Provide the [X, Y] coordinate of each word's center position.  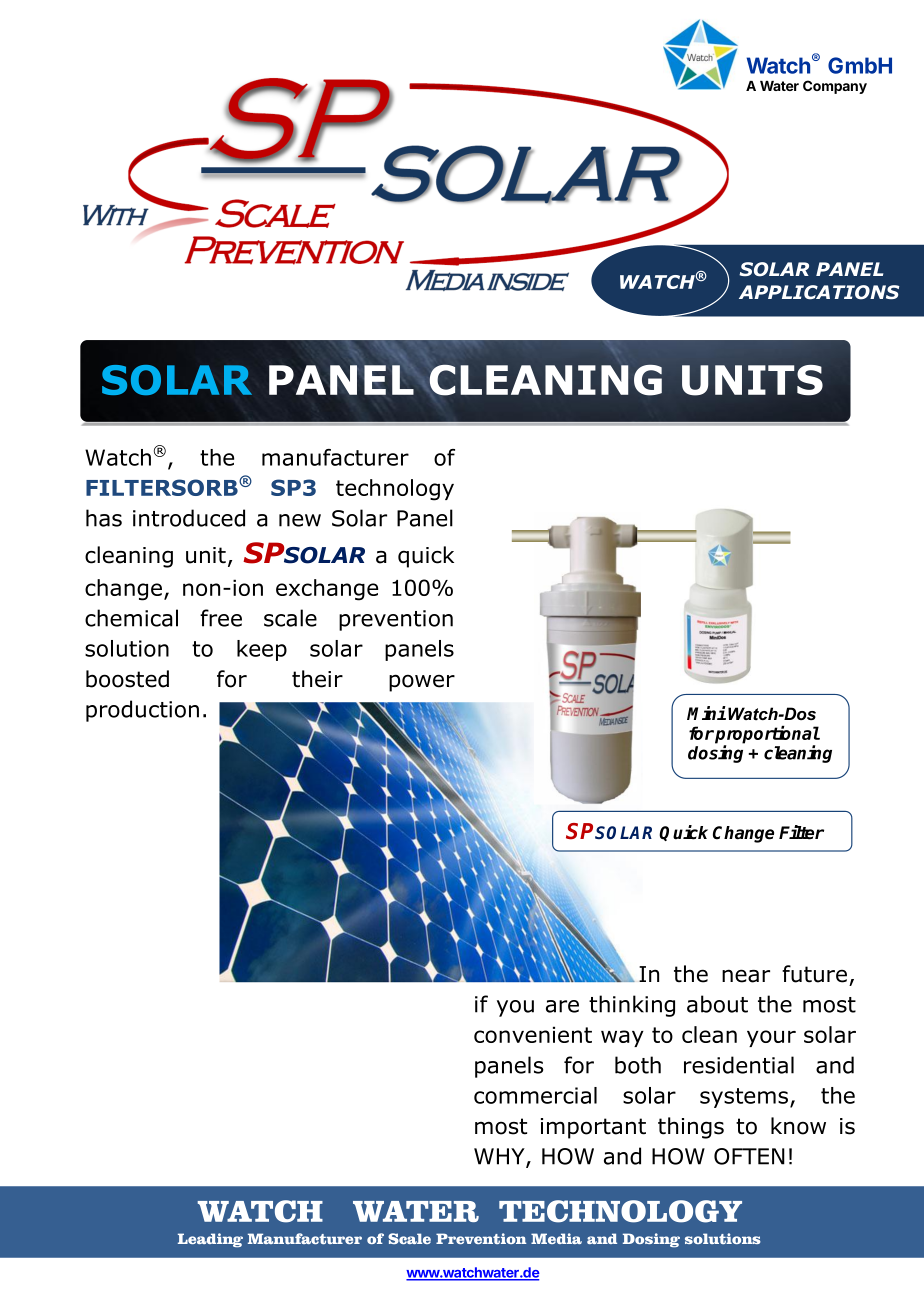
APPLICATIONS [819, 292]
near [746, 976]
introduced [189, 518]
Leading [210, 1240]
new [300, 520]
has [104, 518]
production [142, 711]
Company [835, 87]
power [422, 683]
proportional [766, 735]
